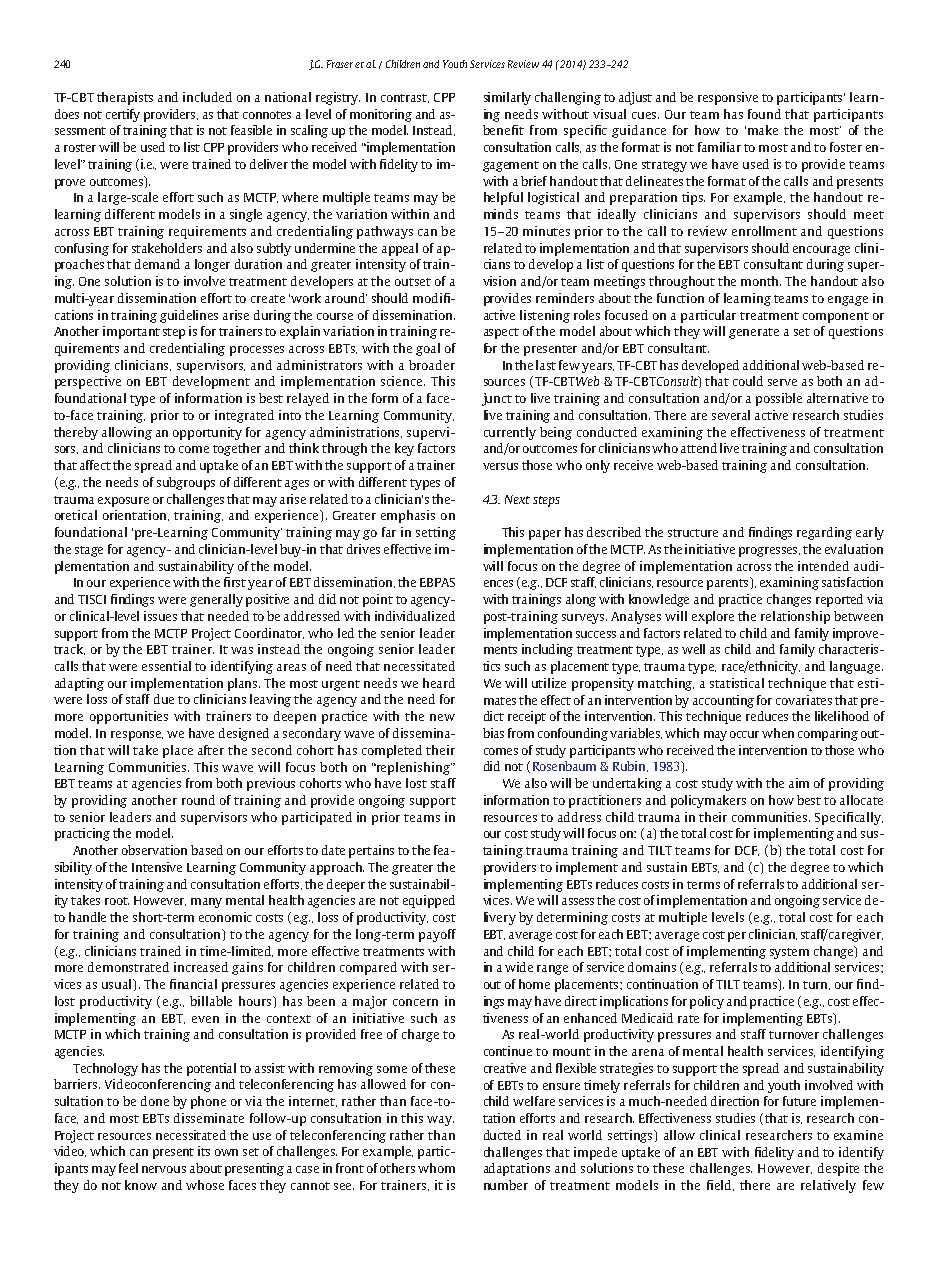  Describe the element at coordinates (799, 783) in the document. I see `aim` at that location.
